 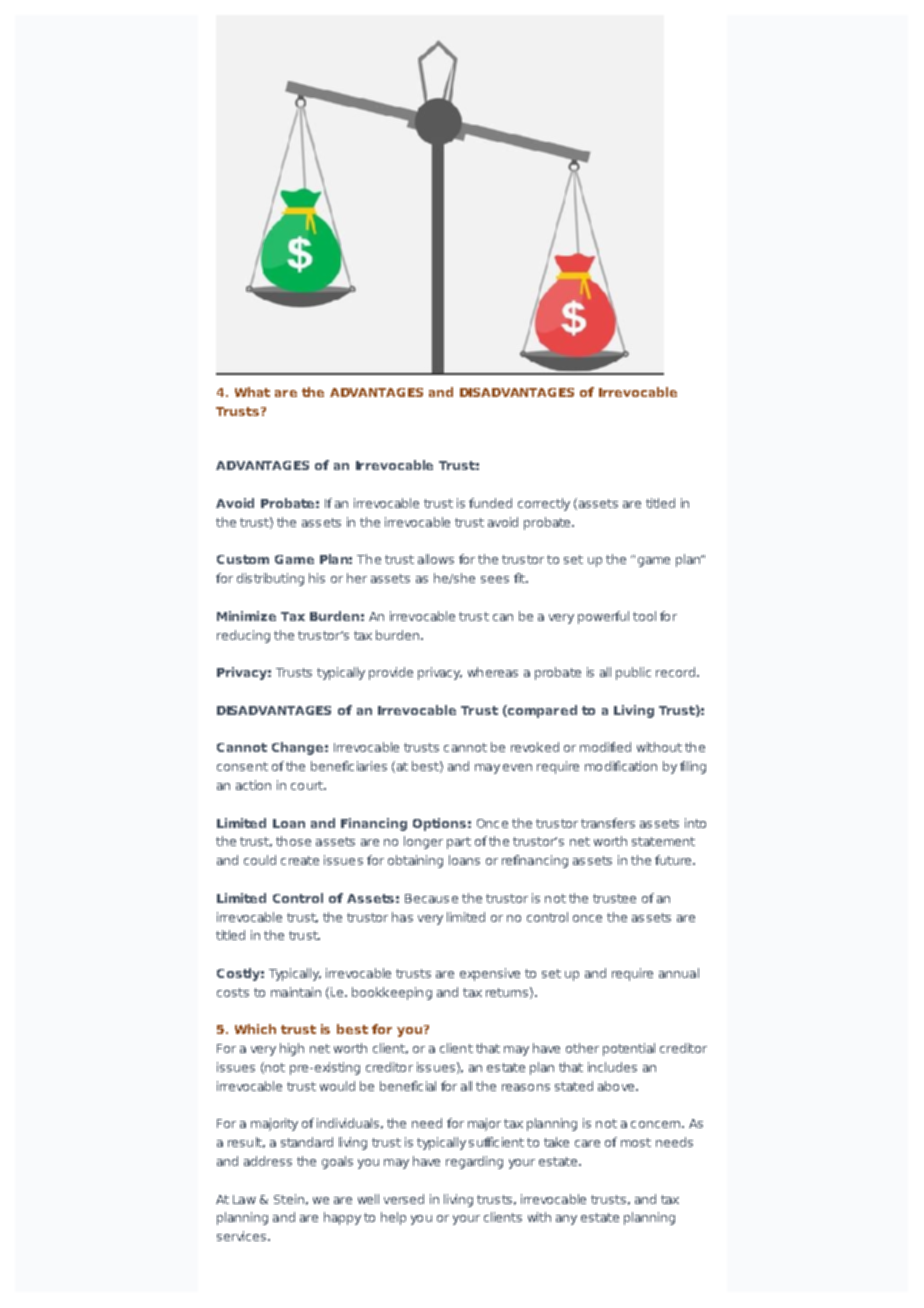 I want to click on What, so click(x=252, y=392).
